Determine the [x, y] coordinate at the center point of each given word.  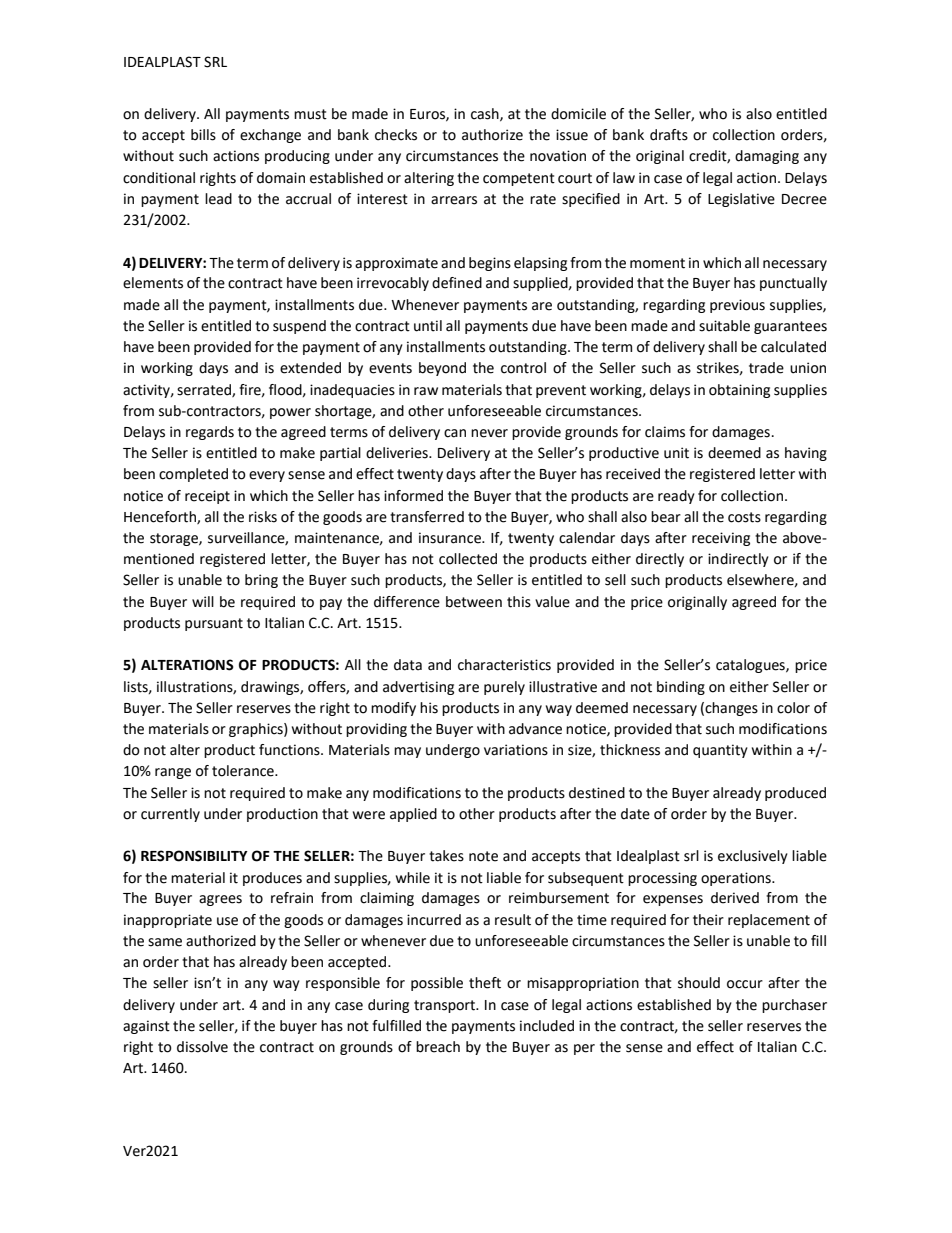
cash [486, 114]
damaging [767, 157]
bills [203, 135]
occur [745, 984]
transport [446, 1006]
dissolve [202, 1047]
